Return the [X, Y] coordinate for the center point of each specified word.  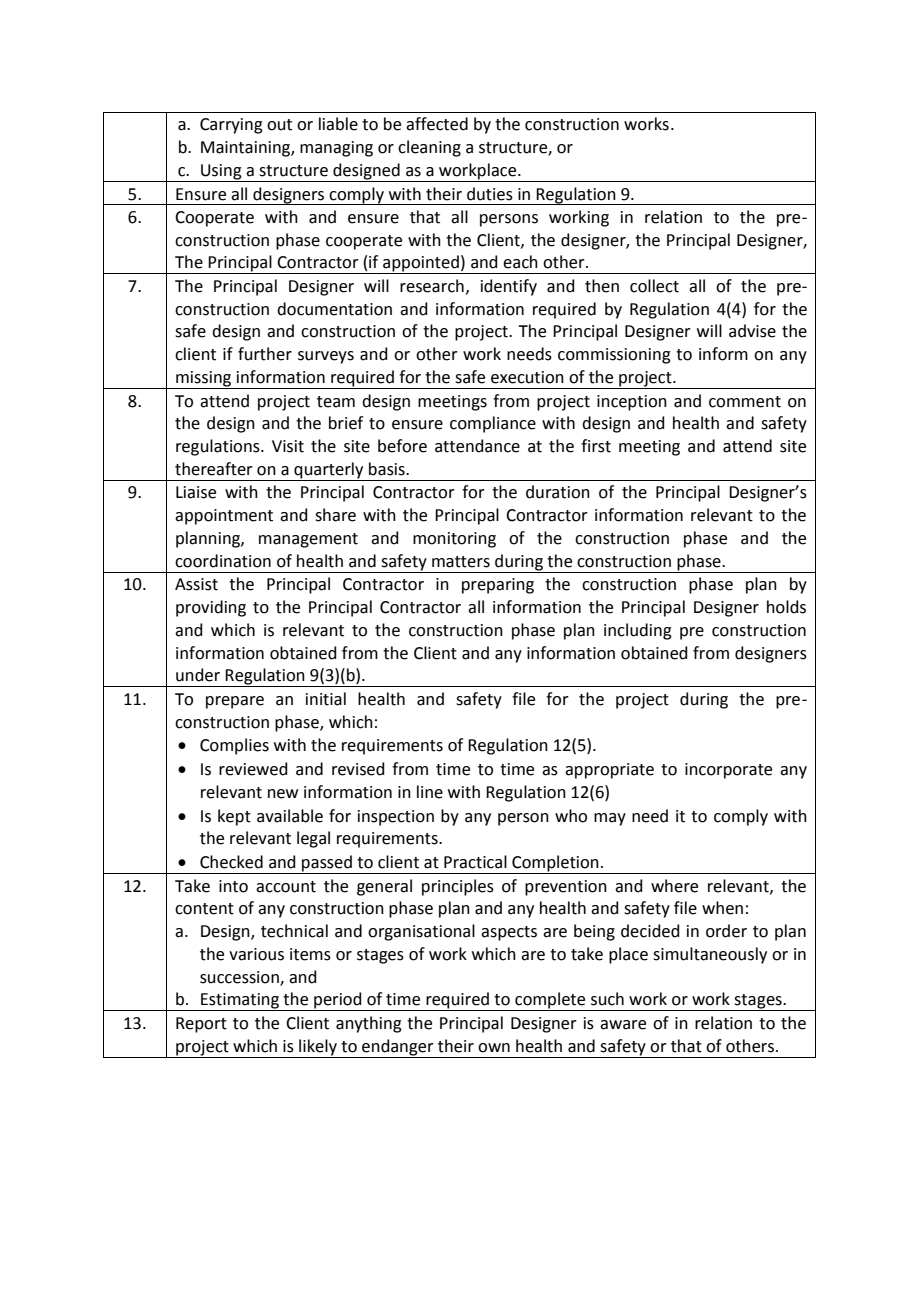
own [494, 1048]
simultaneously [710, 955]
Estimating [240, 1002]
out [279, 125]
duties [490, 194]
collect [654, 286]
